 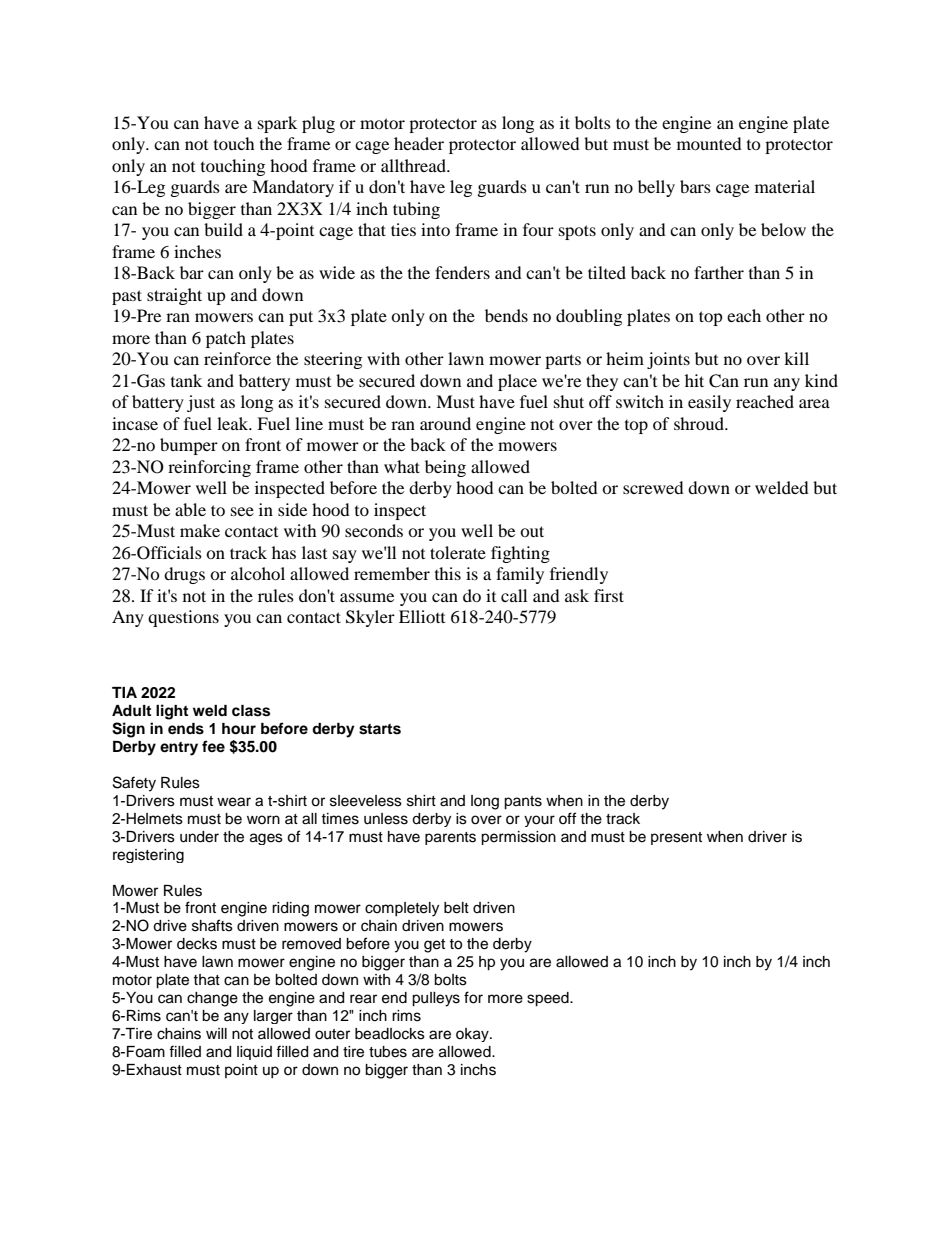 What do you see at coordinates (277, 124) in the page?
I see `spark` at bounding box center [277, 124].
